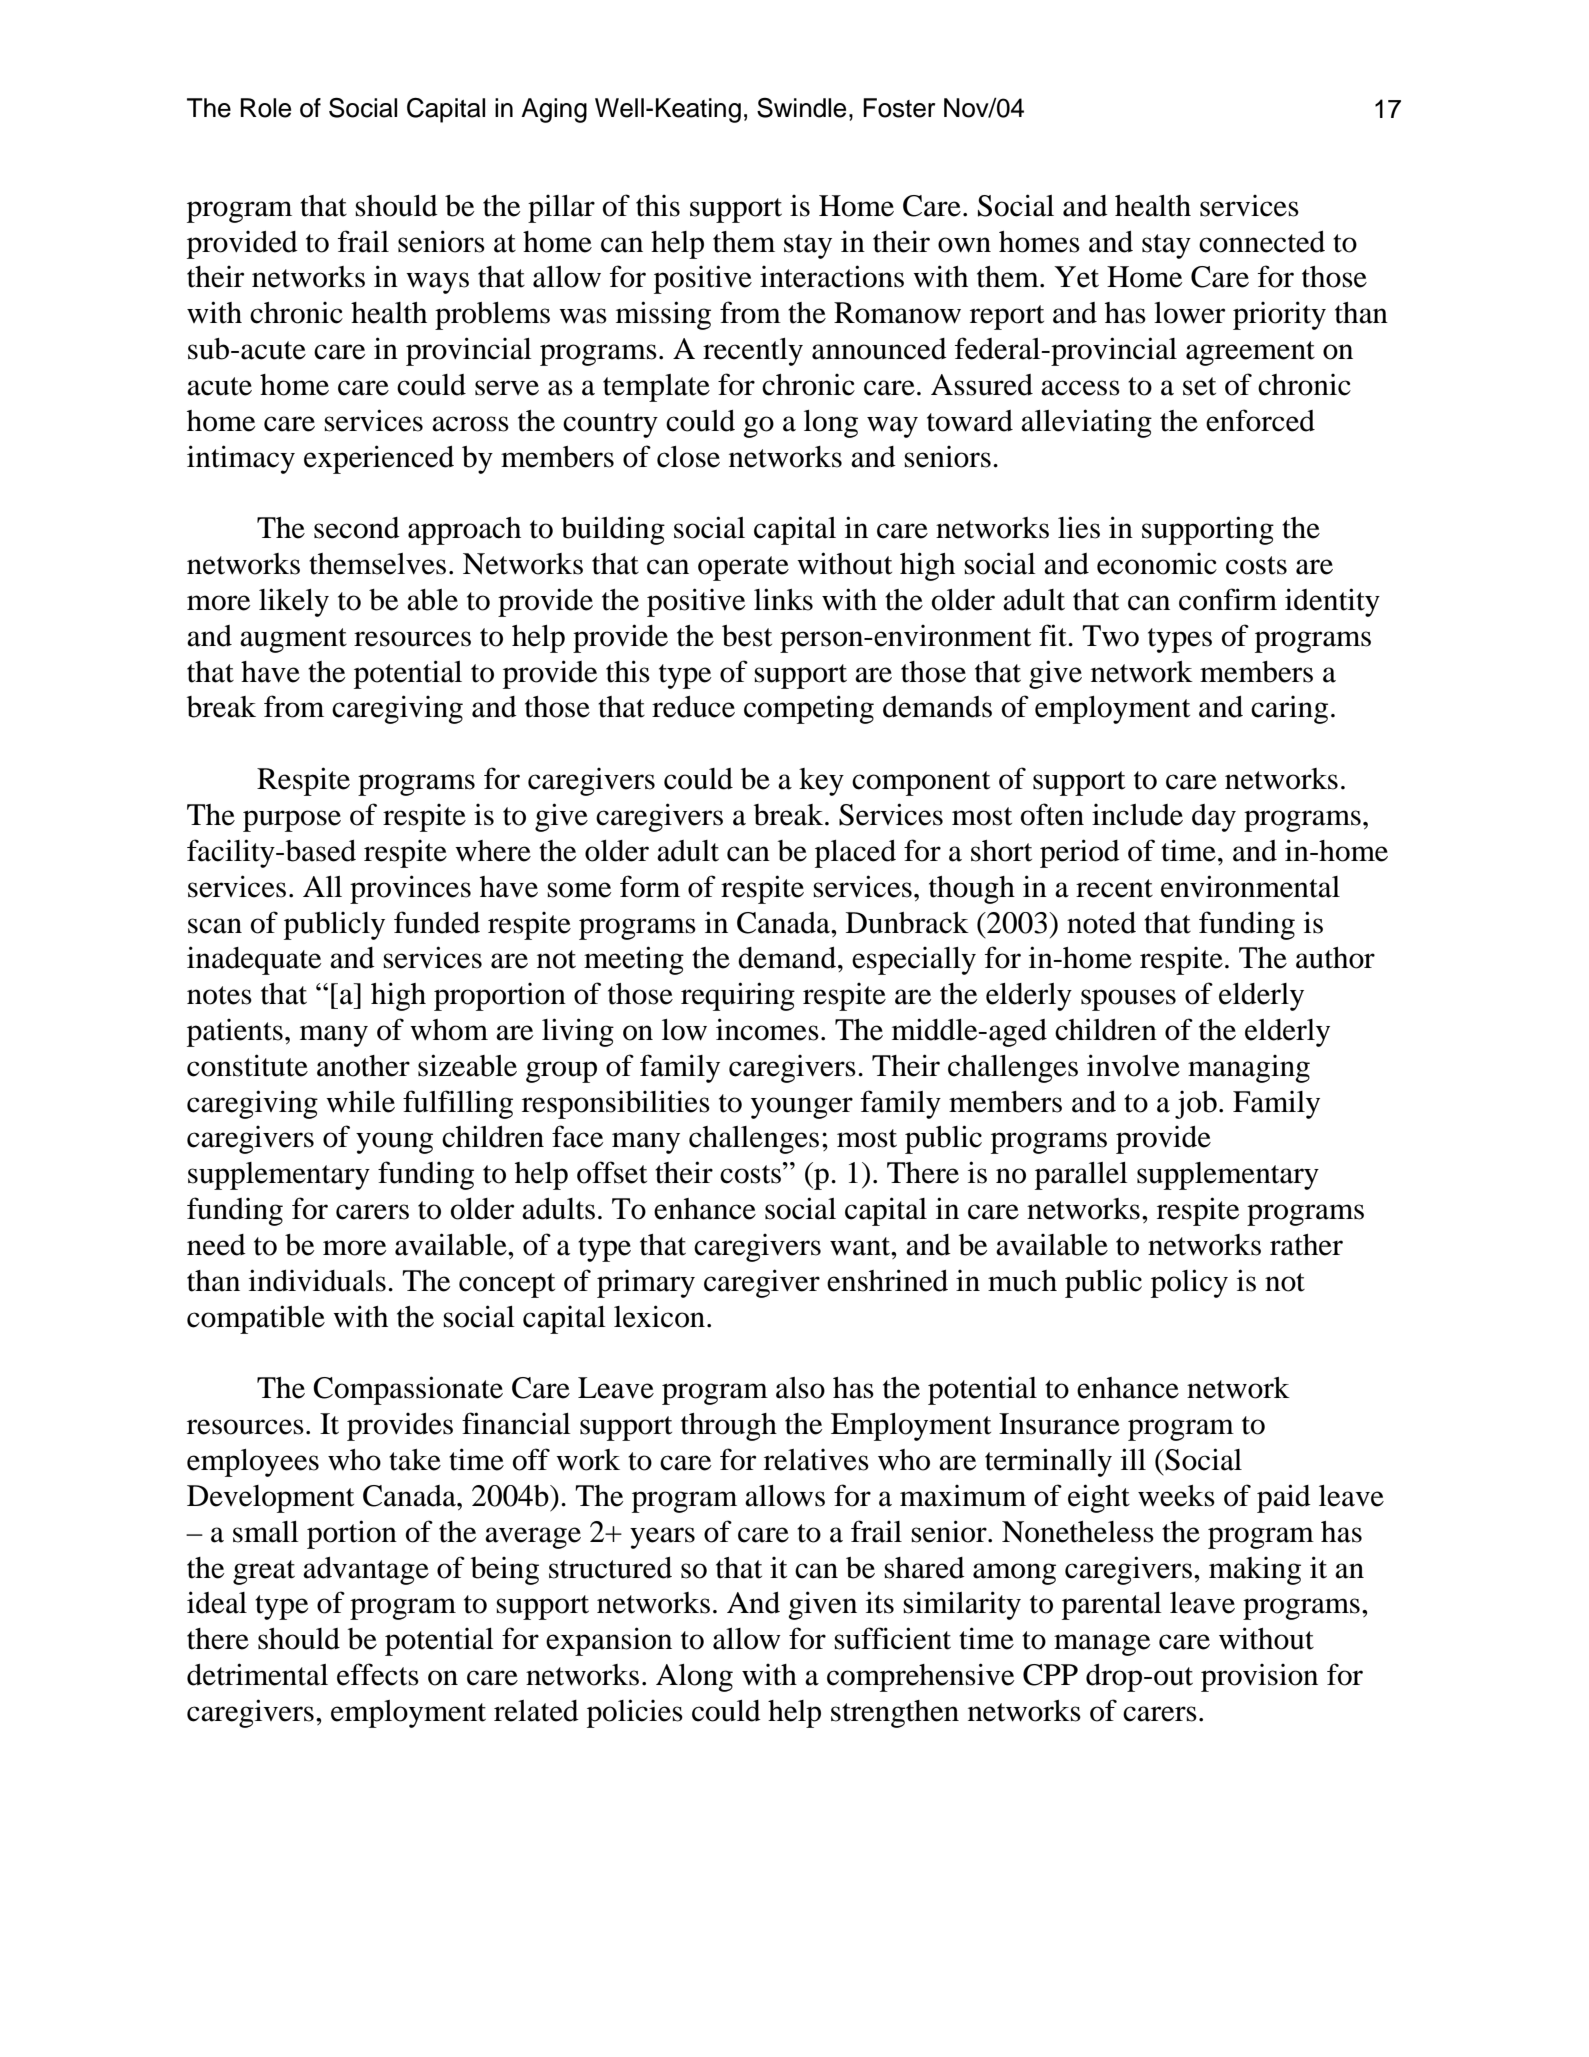 Image resolution: width=1589 pixels, height=2057 pixels. Describe the element at coordinates (1259, 1678) in the screenshot. I see `provision` at that location.
